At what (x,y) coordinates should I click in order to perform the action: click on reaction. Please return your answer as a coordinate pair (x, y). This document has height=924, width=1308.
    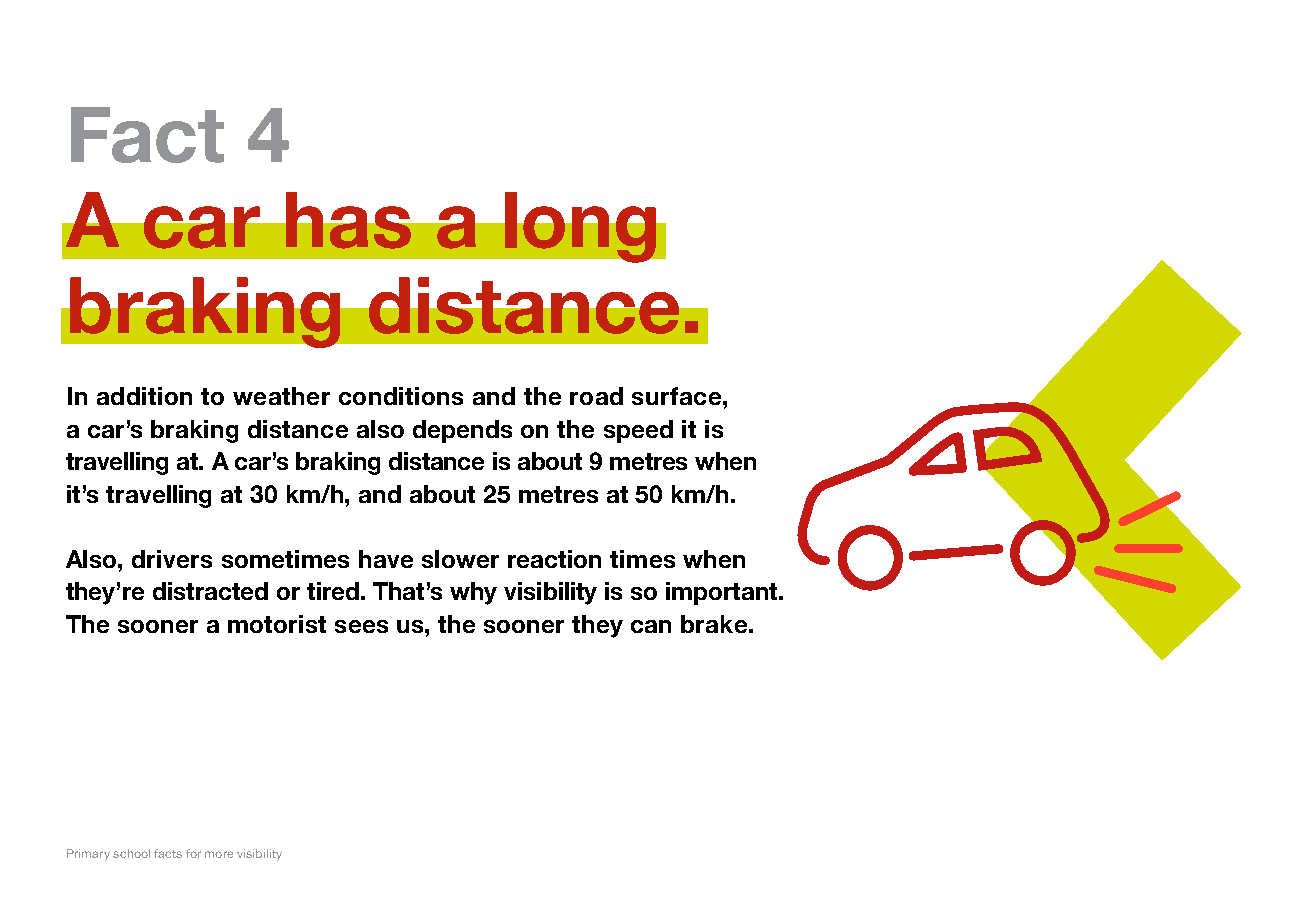
    Looking at the image, I should click on (554, 559).
